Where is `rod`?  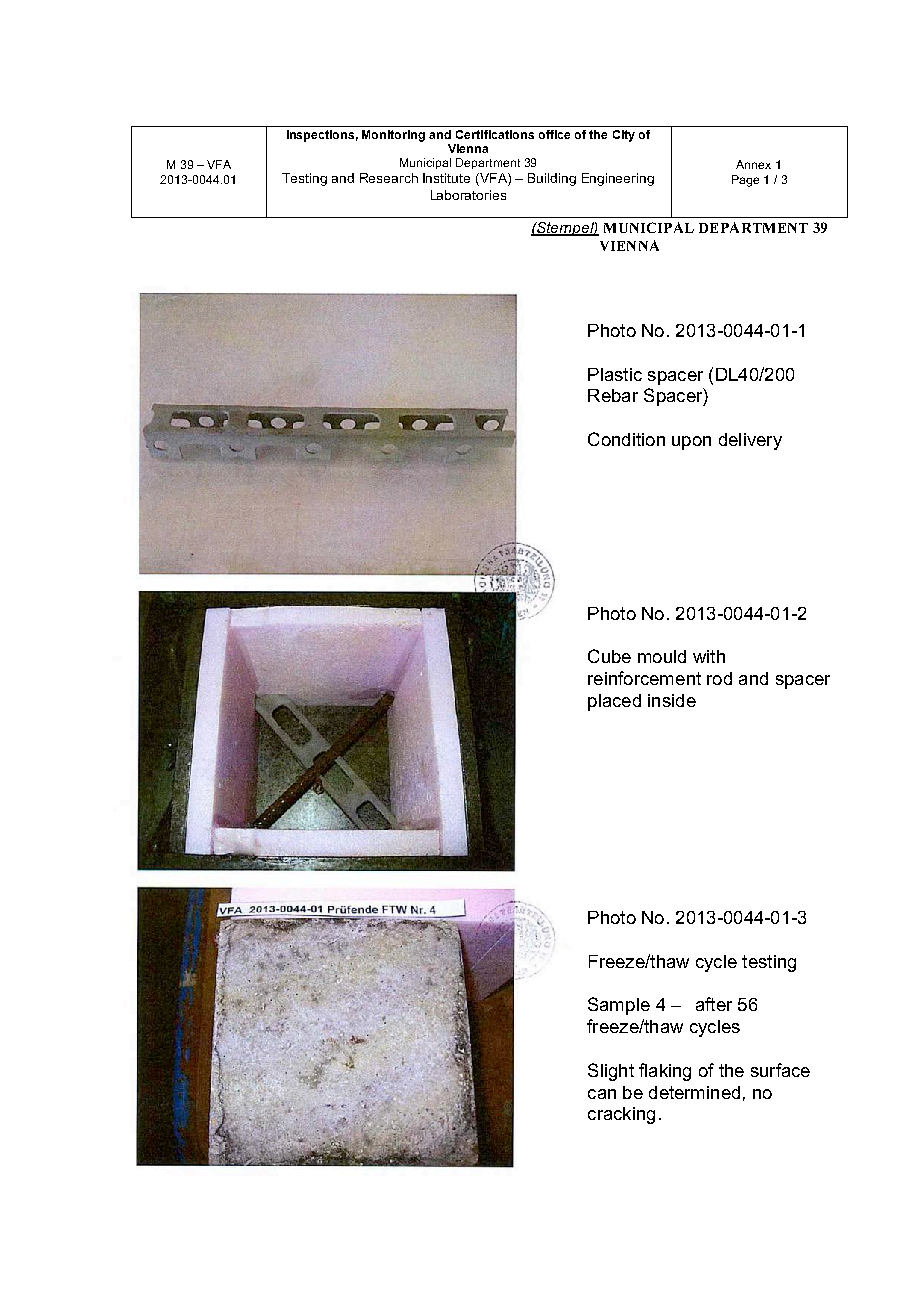 rod is located at coordinates (719, 678).
